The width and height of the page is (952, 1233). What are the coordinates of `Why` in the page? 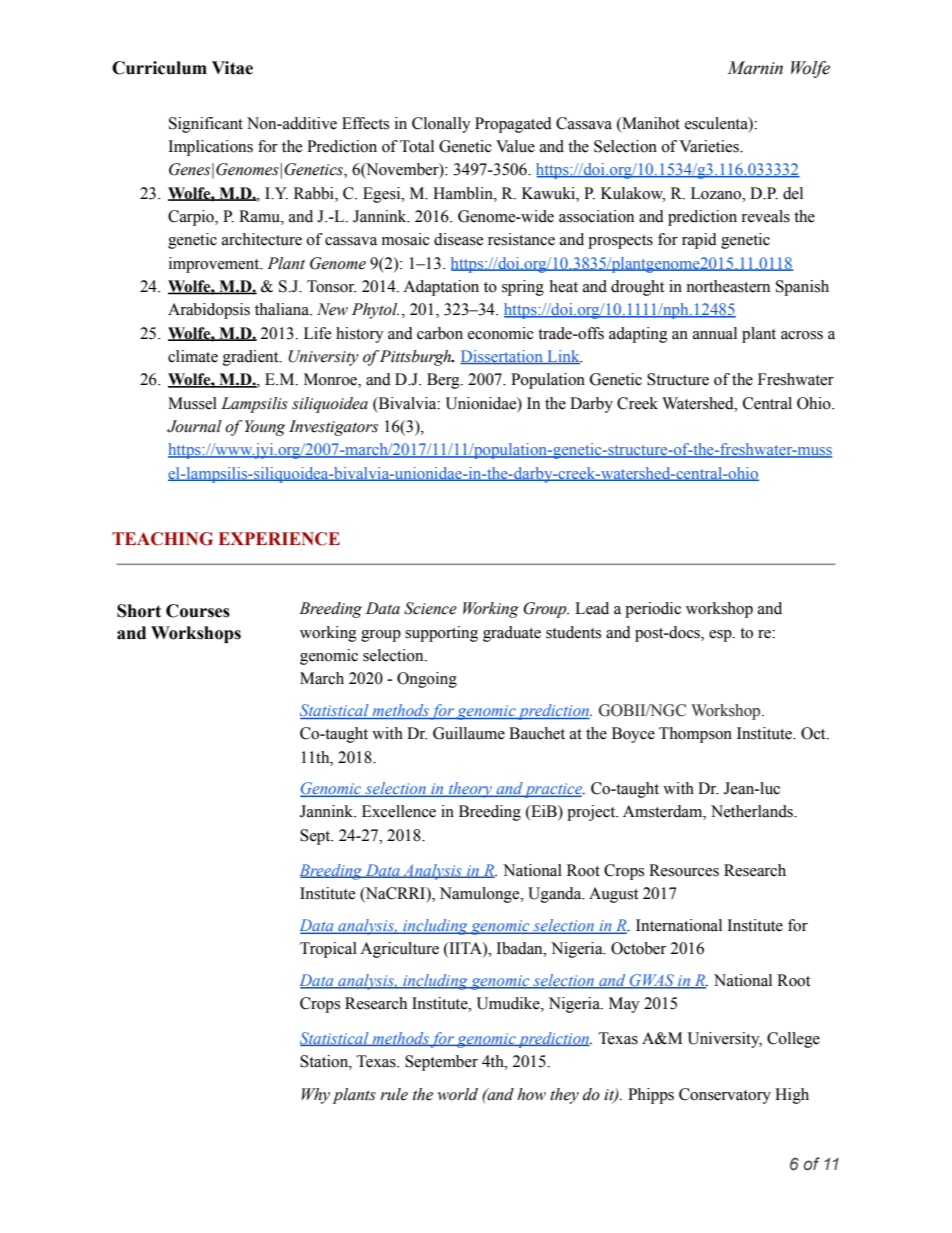 It's located at (316, 1096).
